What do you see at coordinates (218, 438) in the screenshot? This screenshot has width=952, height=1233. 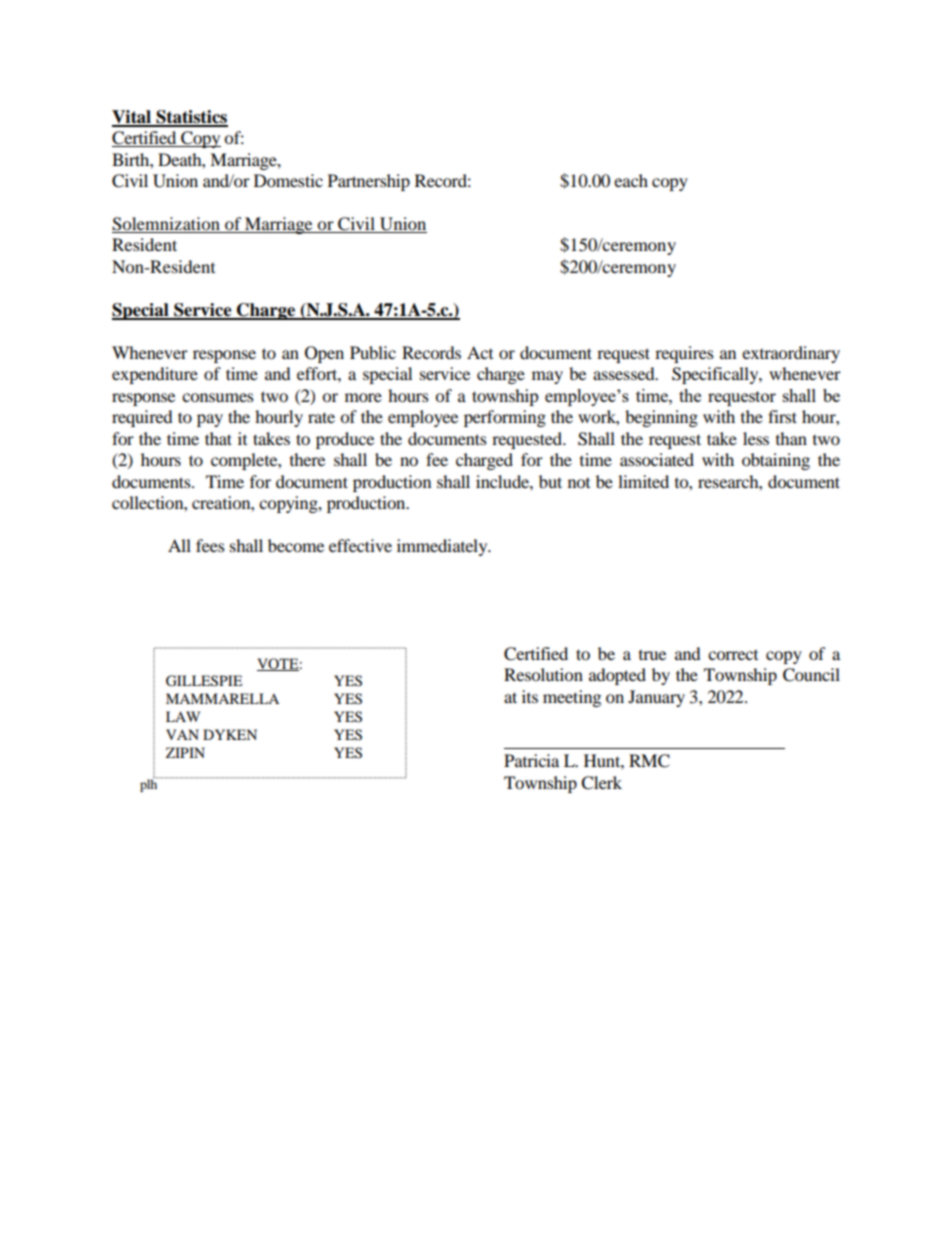 I see `that` at bounding box center [218, 438].
